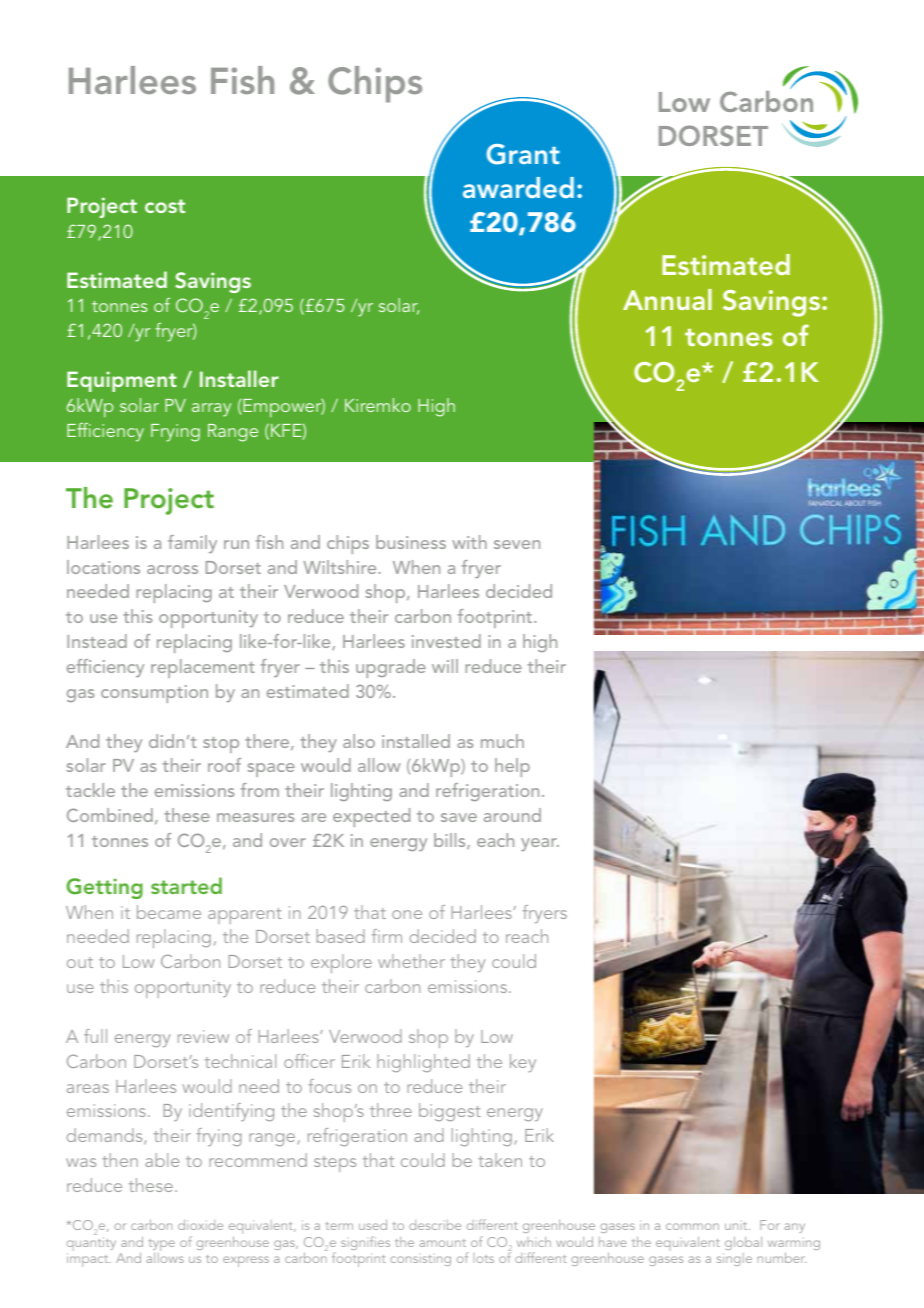 The height and width of the screenshot is (1308, 924). Describe the element at coordinates (517, 544) in the screenshot. I see `seven` at that location.
